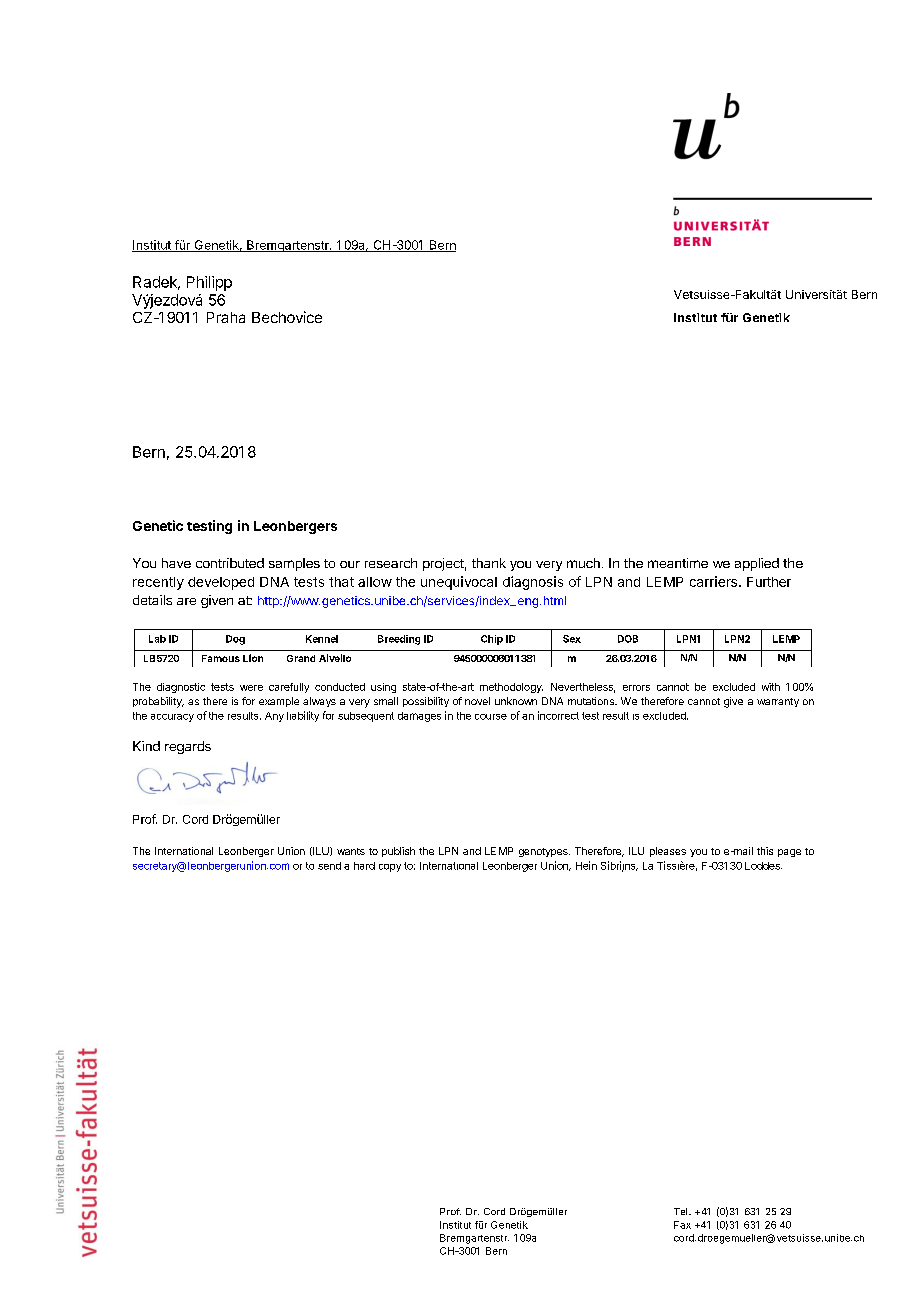 The image size is (924, 1308). What do you see at coordinates (757, 564) in the image?
I see `applied` at bounding box center [757, 564].
